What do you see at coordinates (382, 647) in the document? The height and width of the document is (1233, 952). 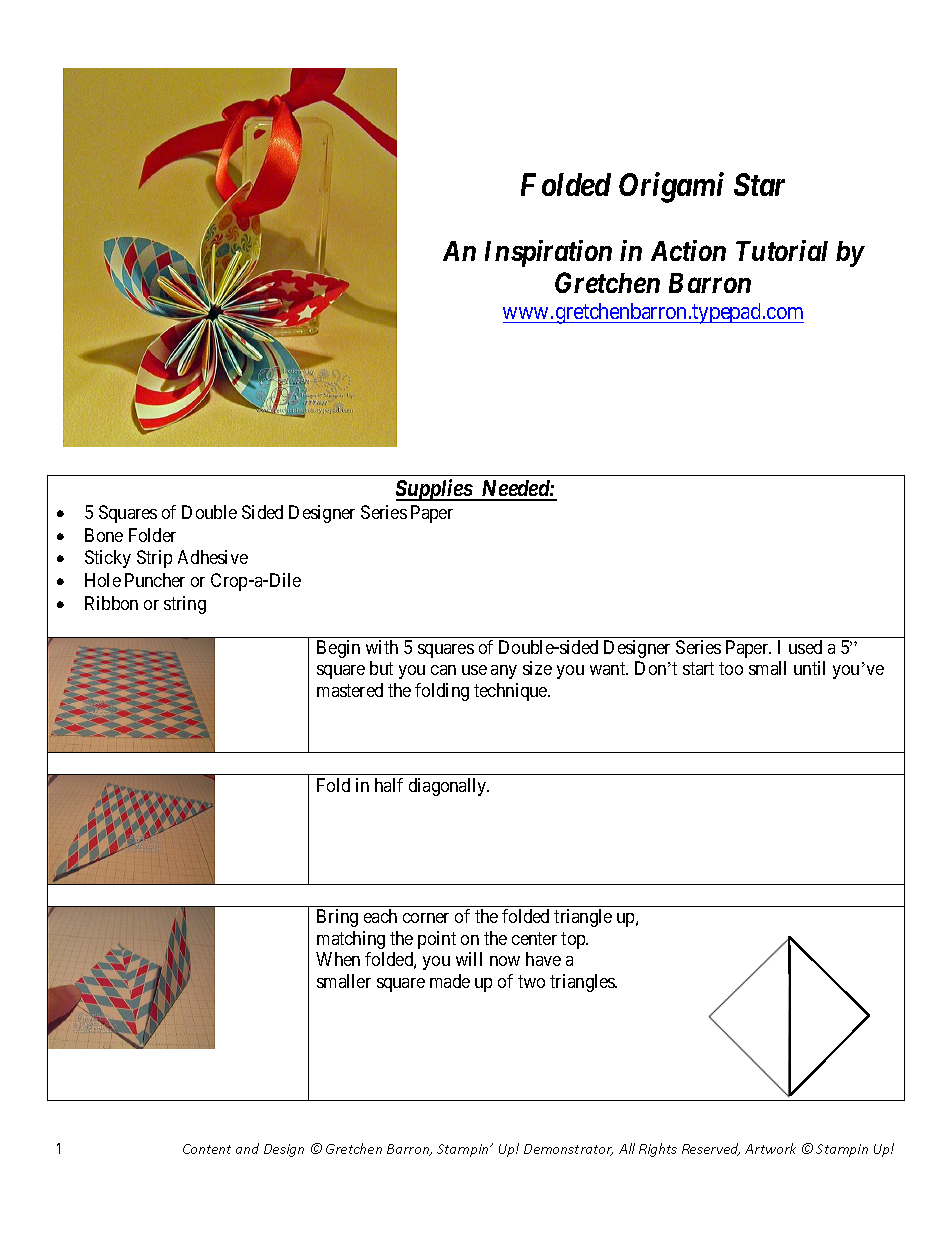 I see `with` at bounding box center [382, 647].
